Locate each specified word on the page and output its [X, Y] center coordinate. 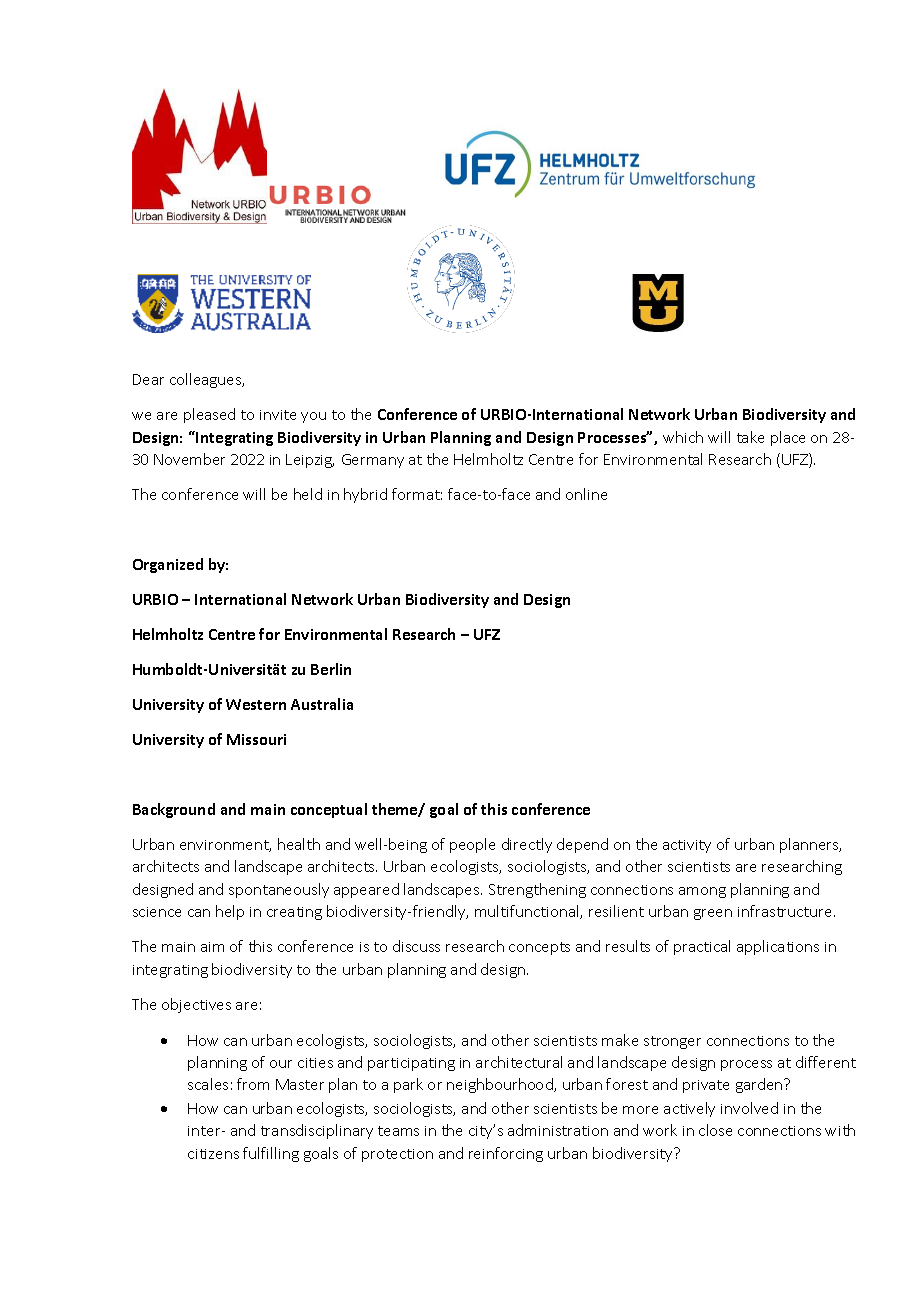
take [750, 437]
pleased [209, 415]
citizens [213, 1154]
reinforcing [506, 1154]
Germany [373, 461]
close [715, 1130]
